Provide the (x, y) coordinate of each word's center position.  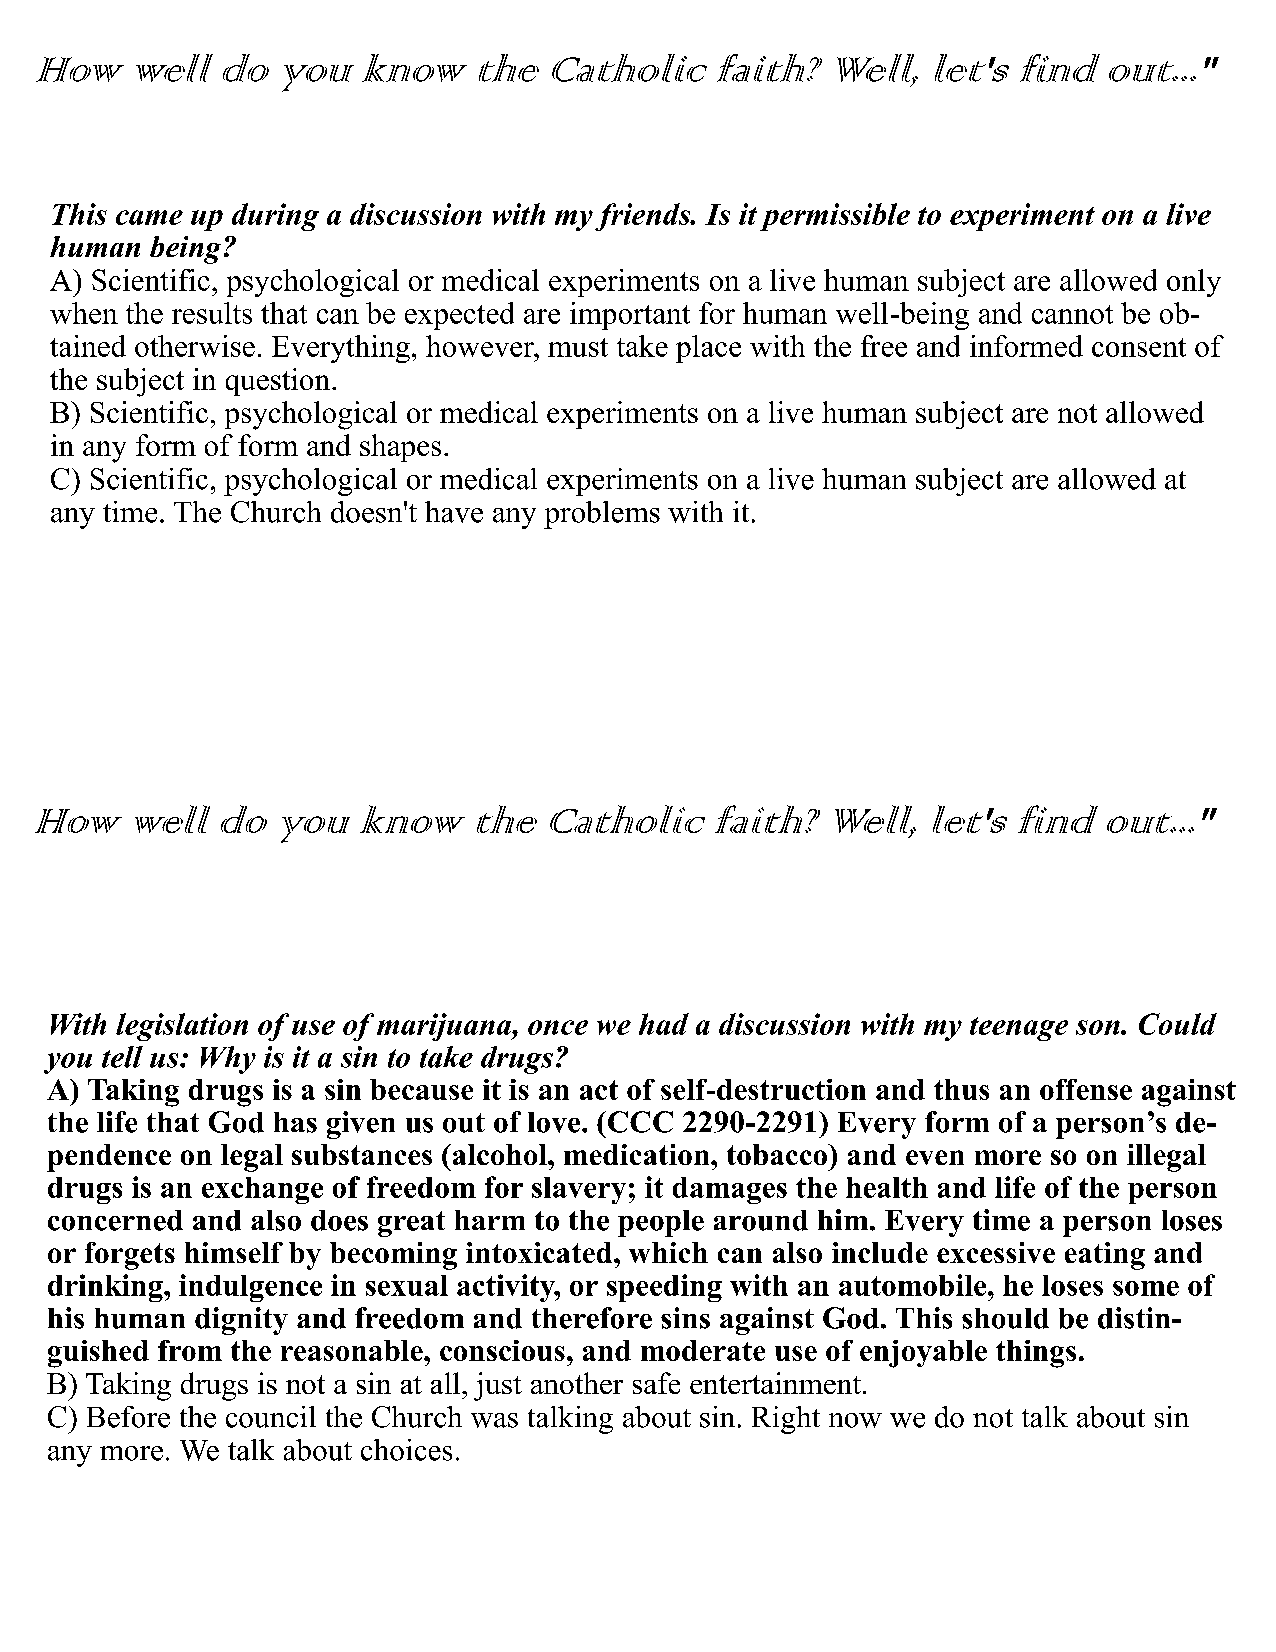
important (630, 316)
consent (1139, 347)
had (664, 1024)
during (275, 217)
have (454, 512)
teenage (1019, 1029)
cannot (1072, 314)
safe (656, 1383)
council (271, 1417)
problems (602, 515)
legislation (182, 1027)
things (1036, 1354)
